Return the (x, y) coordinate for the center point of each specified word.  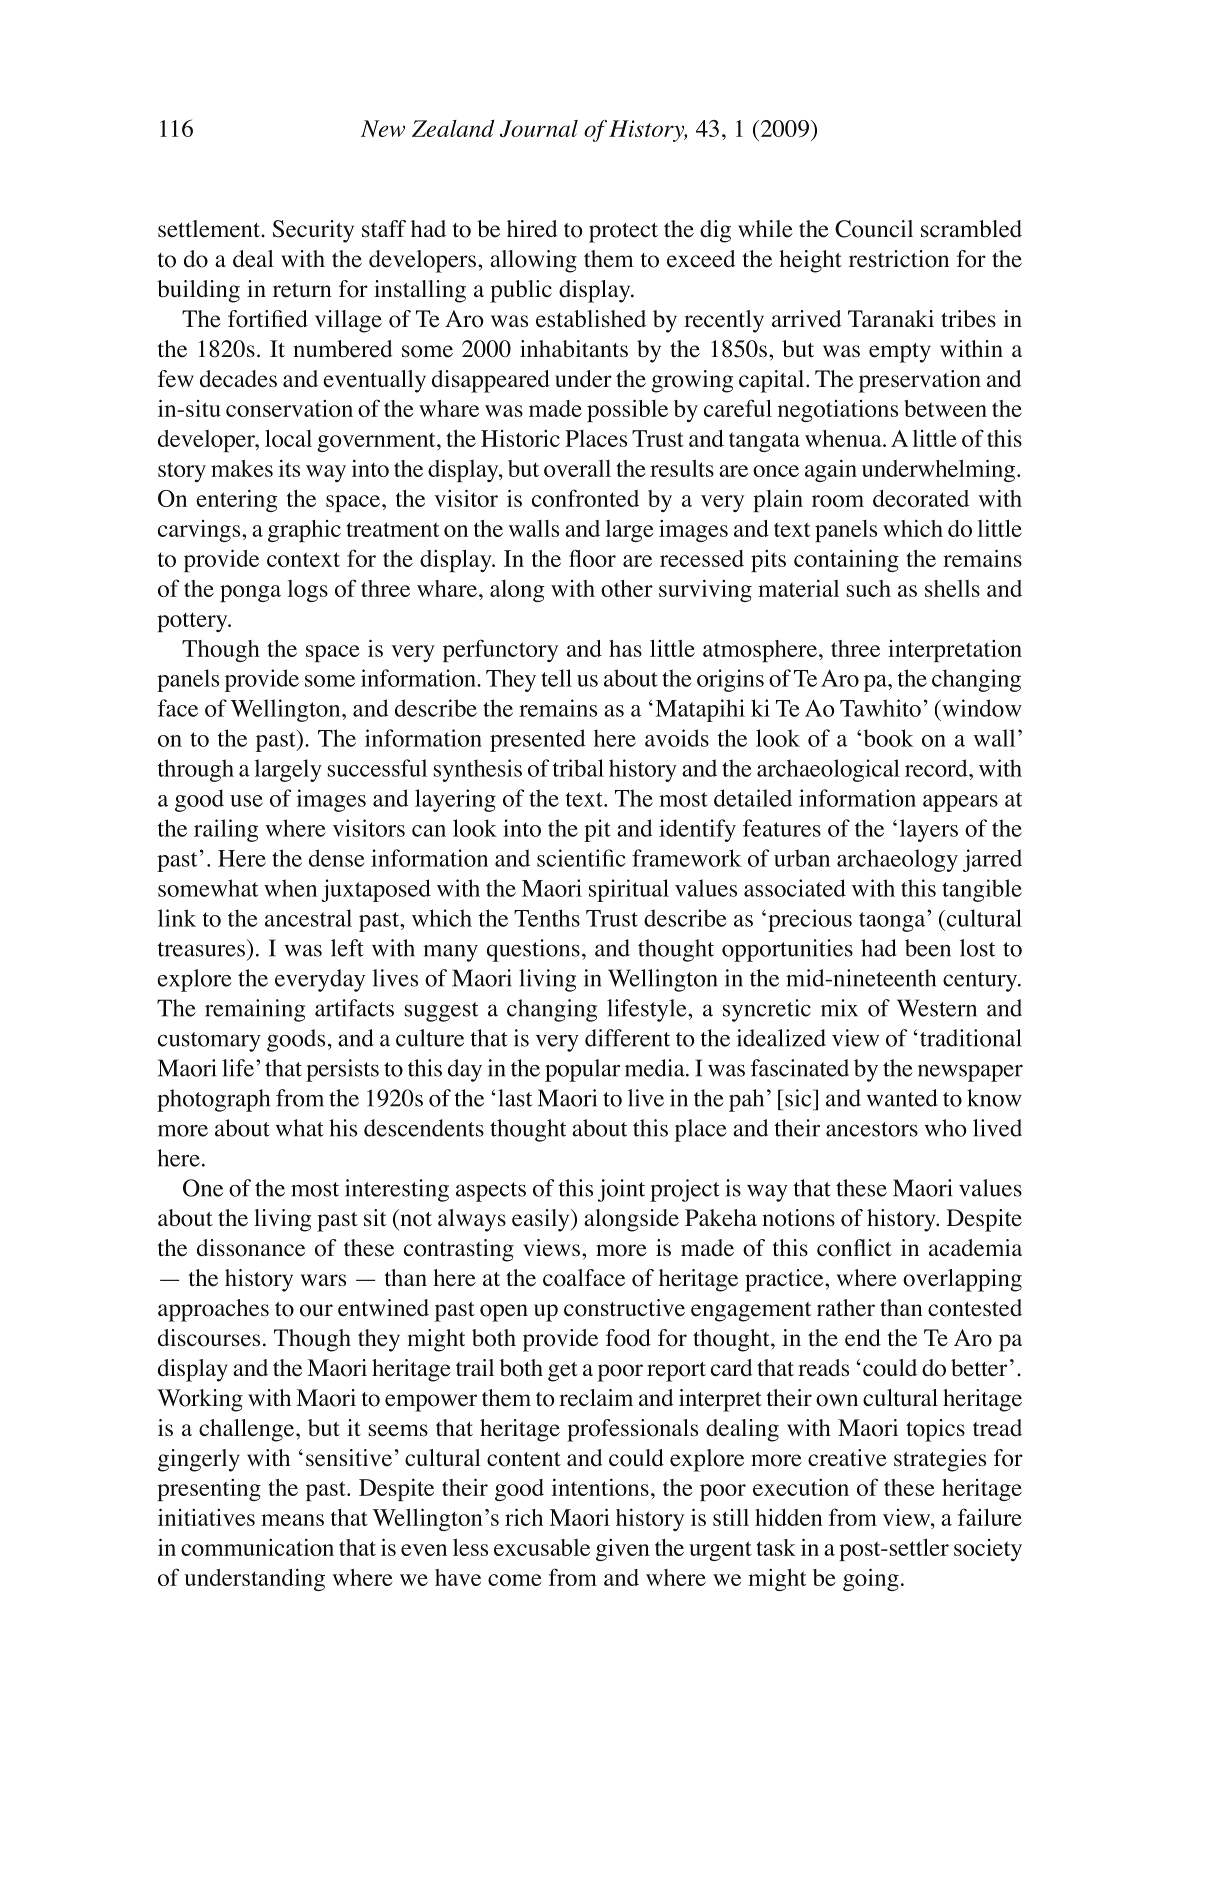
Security (313, 231)
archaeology (897, 860)
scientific (581, 858)
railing (226, 830)
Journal (539, 128)
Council (874, 229)
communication (257, 1547)
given (623, 1550)
